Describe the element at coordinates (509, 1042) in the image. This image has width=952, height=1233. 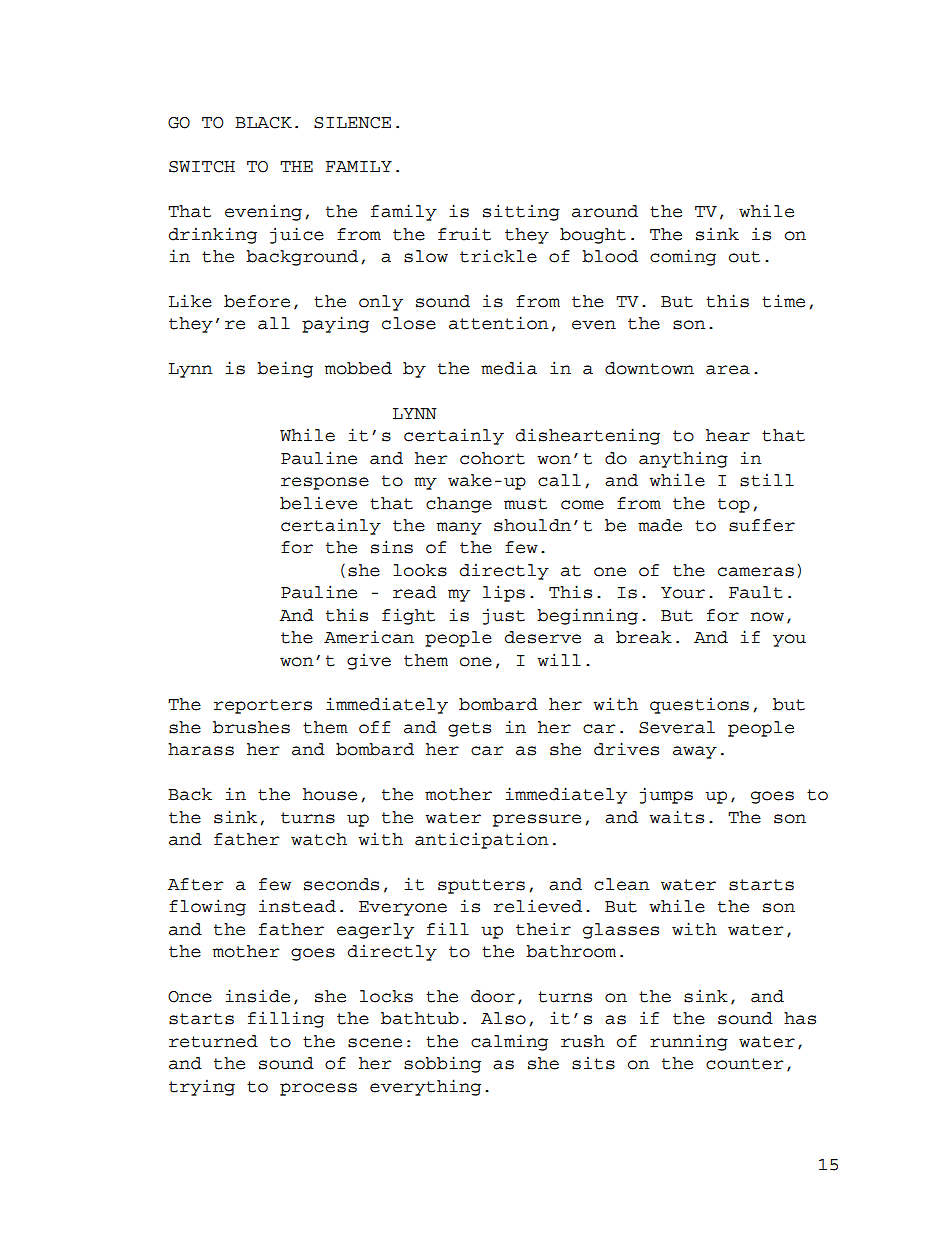
I see `calming` at that location.
